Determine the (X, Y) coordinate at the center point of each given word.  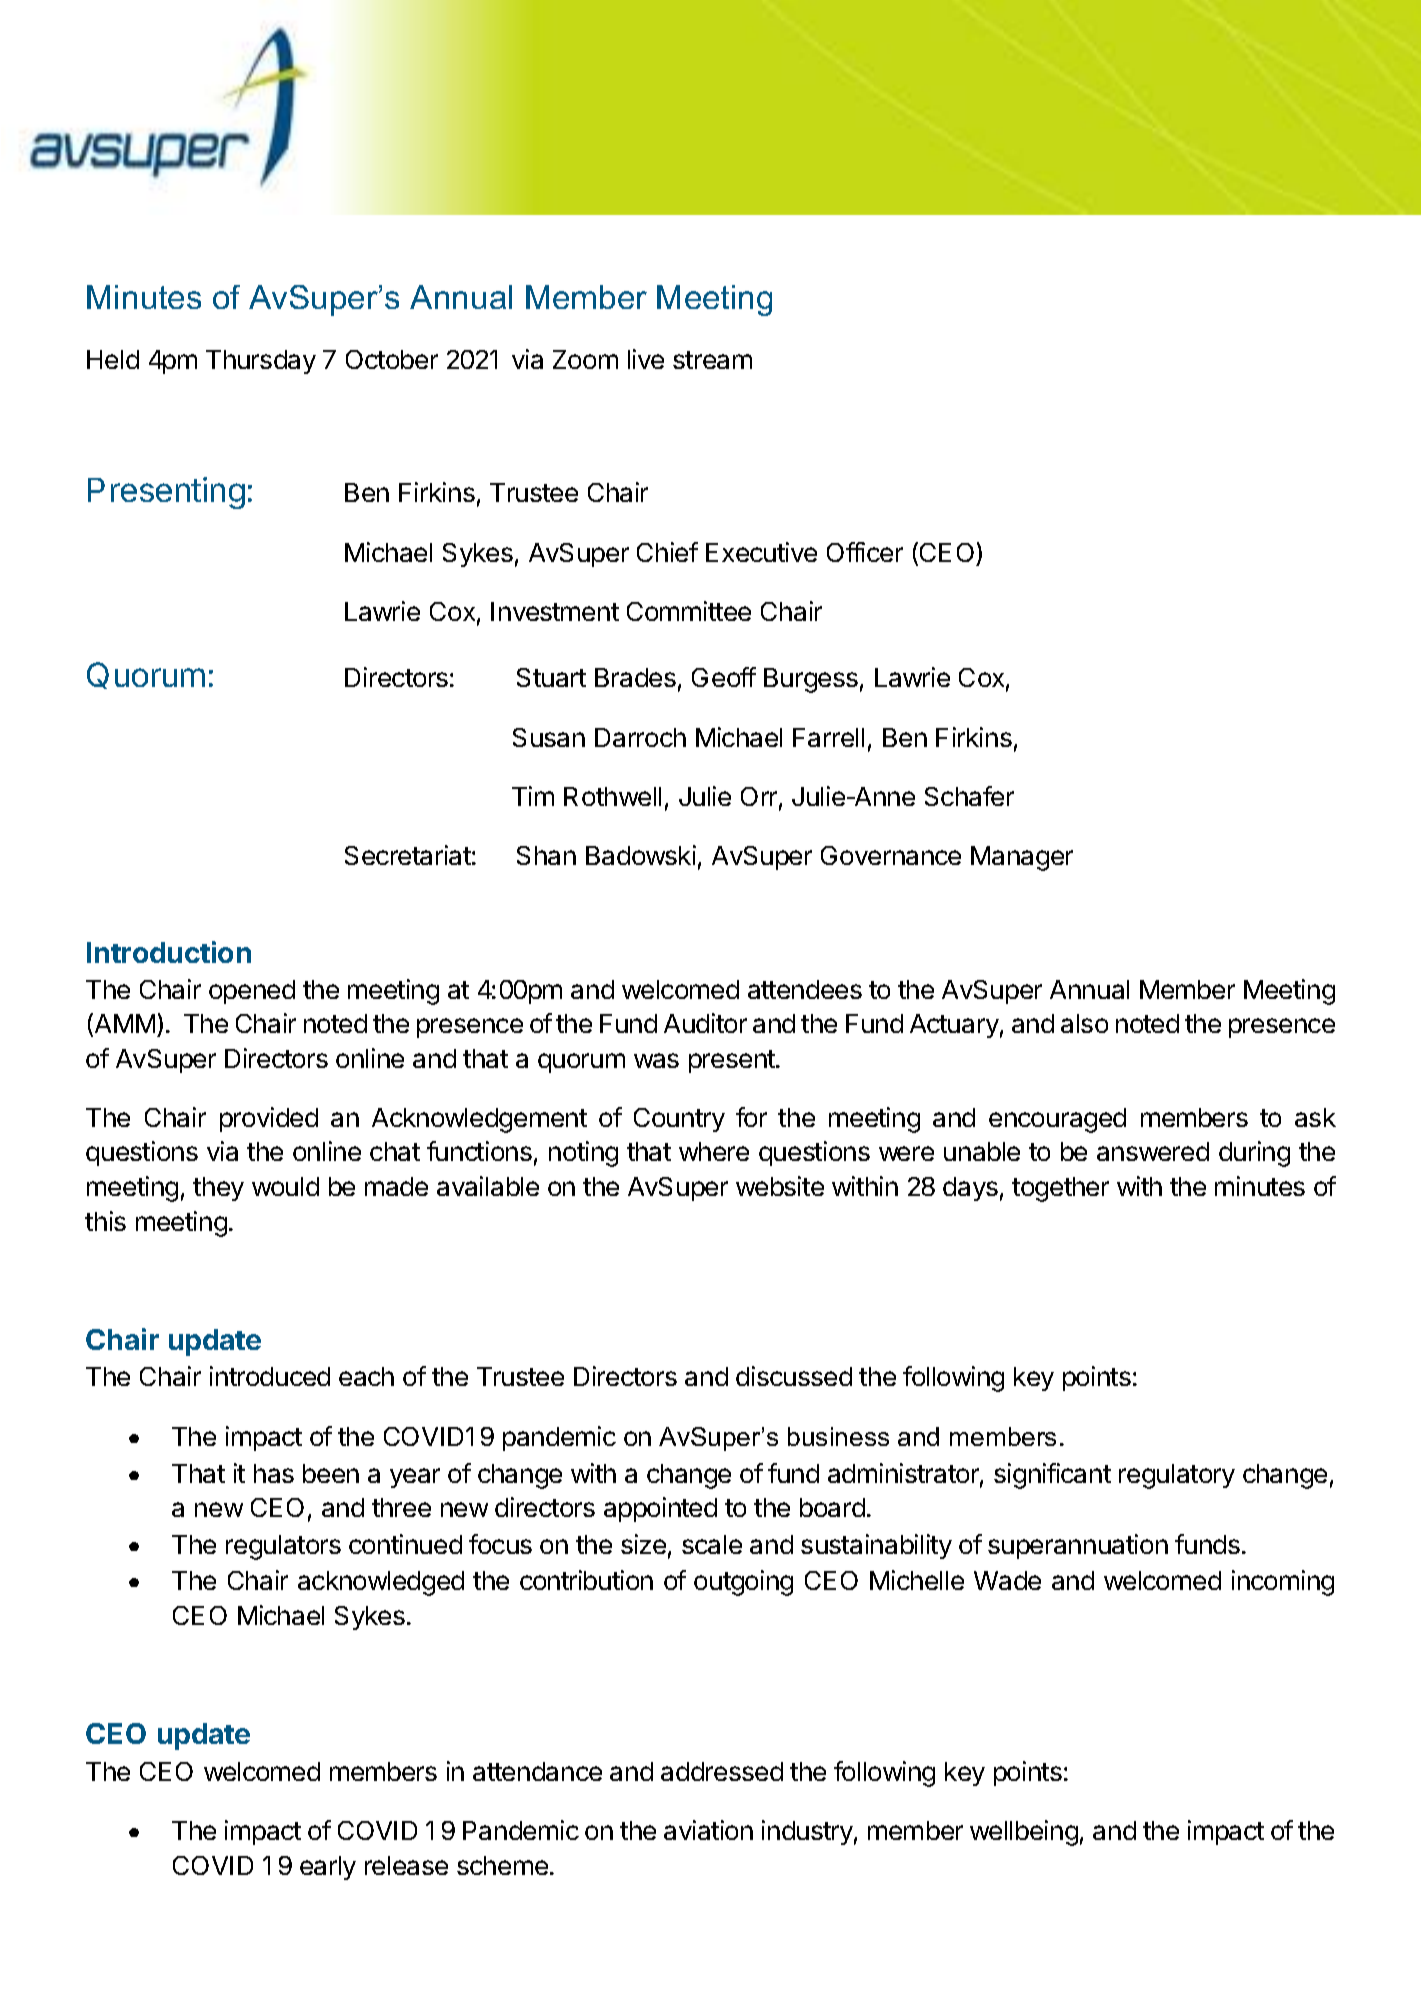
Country (679, 1120)
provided (269, 1119)
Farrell (828, 737)
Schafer (969, 796)
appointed (660, 1509)
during (1254, 1154)
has (274, 1473)
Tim (533, 796)
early (328, 1868)
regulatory (1177, 1476)
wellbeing (1024, 1833)
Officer (865, 552)
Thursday (261, 362)
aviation (708, 1830)
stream (712, 360)
